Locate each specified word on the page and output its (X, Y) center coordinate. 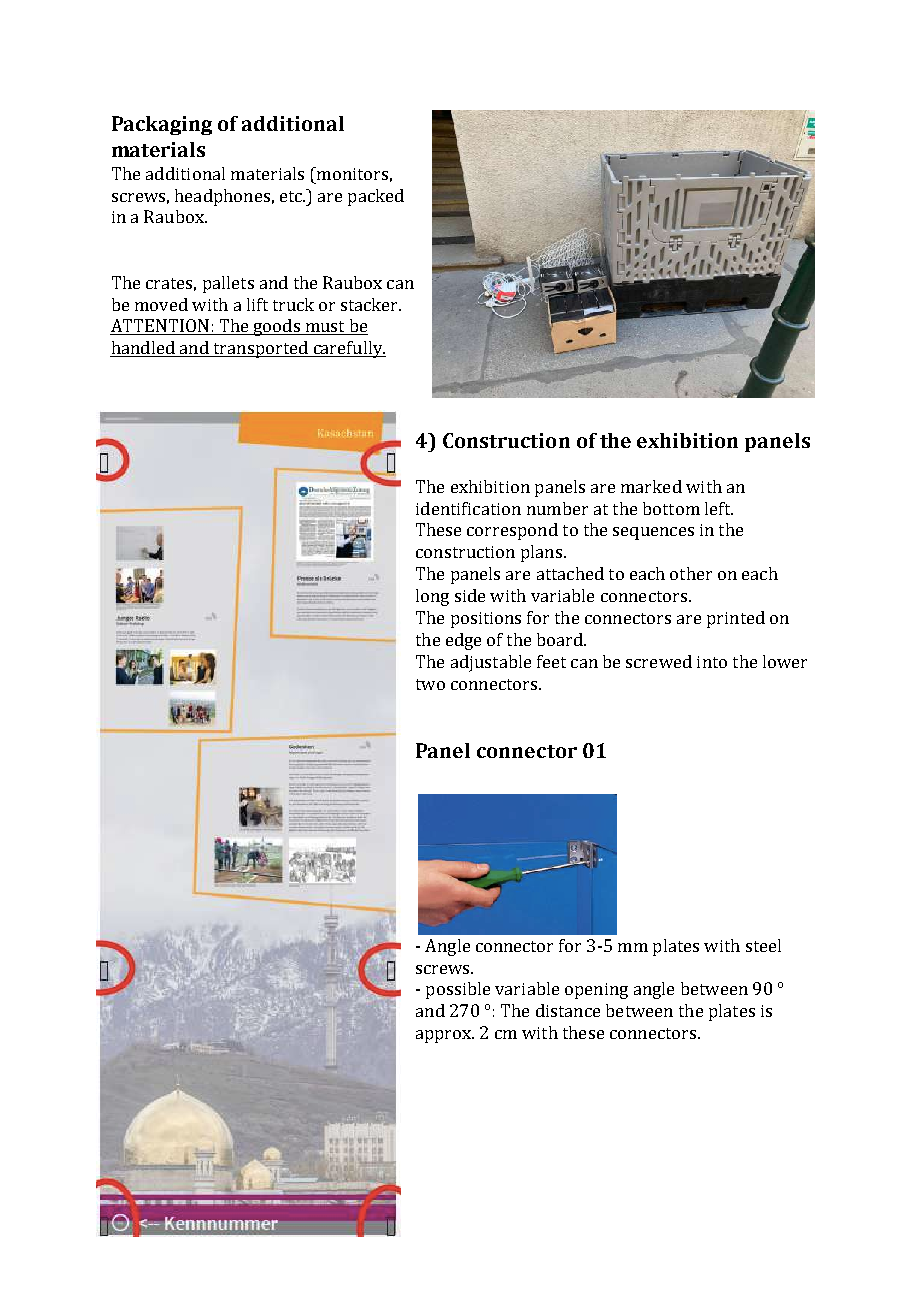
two (430, 684)
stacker (371, 304)
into (712, 662)
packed (376, 197)
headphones (222, 197)
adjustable (491, 663)
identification (468, 508)
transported (260, 349)
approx (445, 1036)
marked (651, 486)
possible (458, 990)
